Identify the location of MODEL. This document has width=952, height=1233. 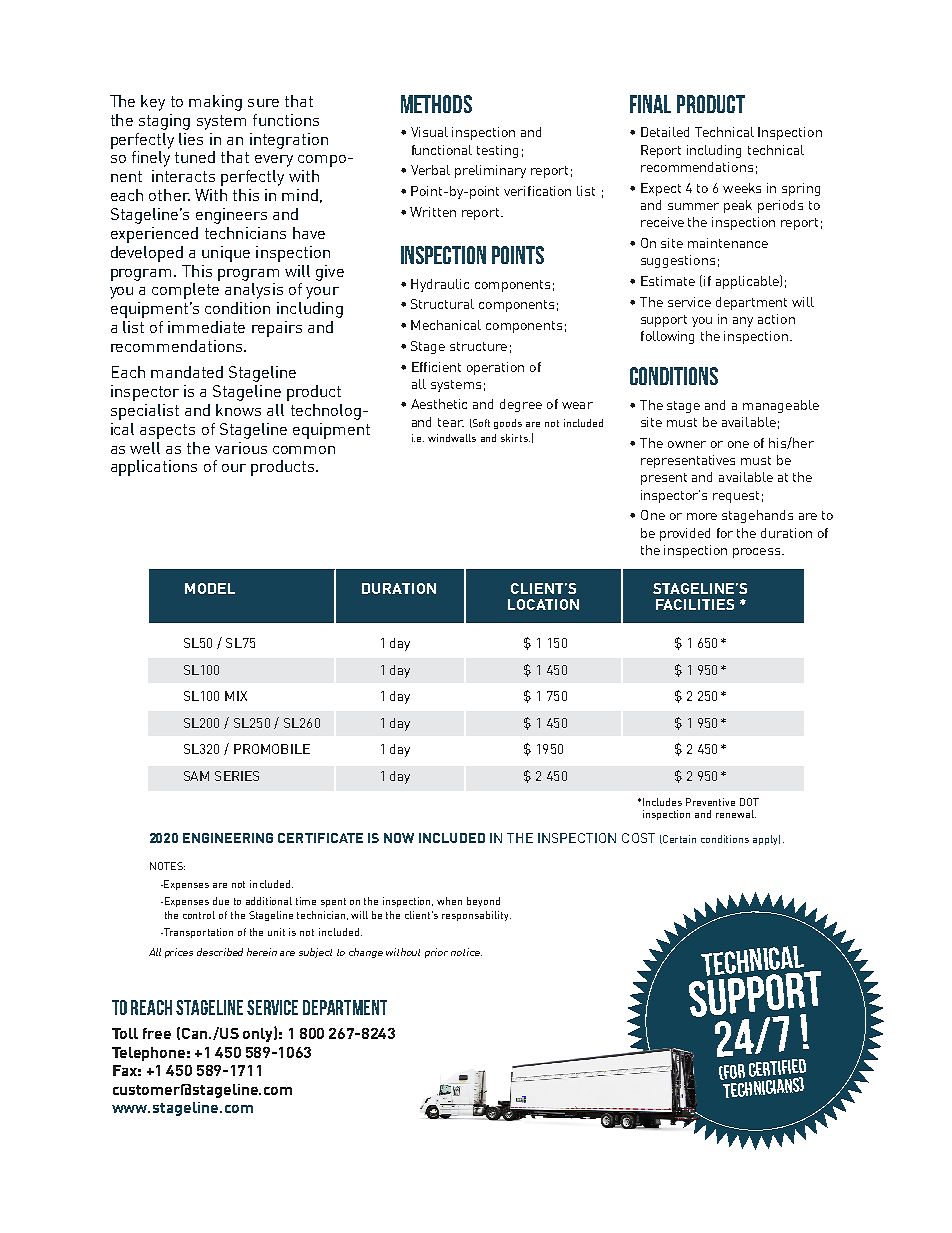
(210, 588).
